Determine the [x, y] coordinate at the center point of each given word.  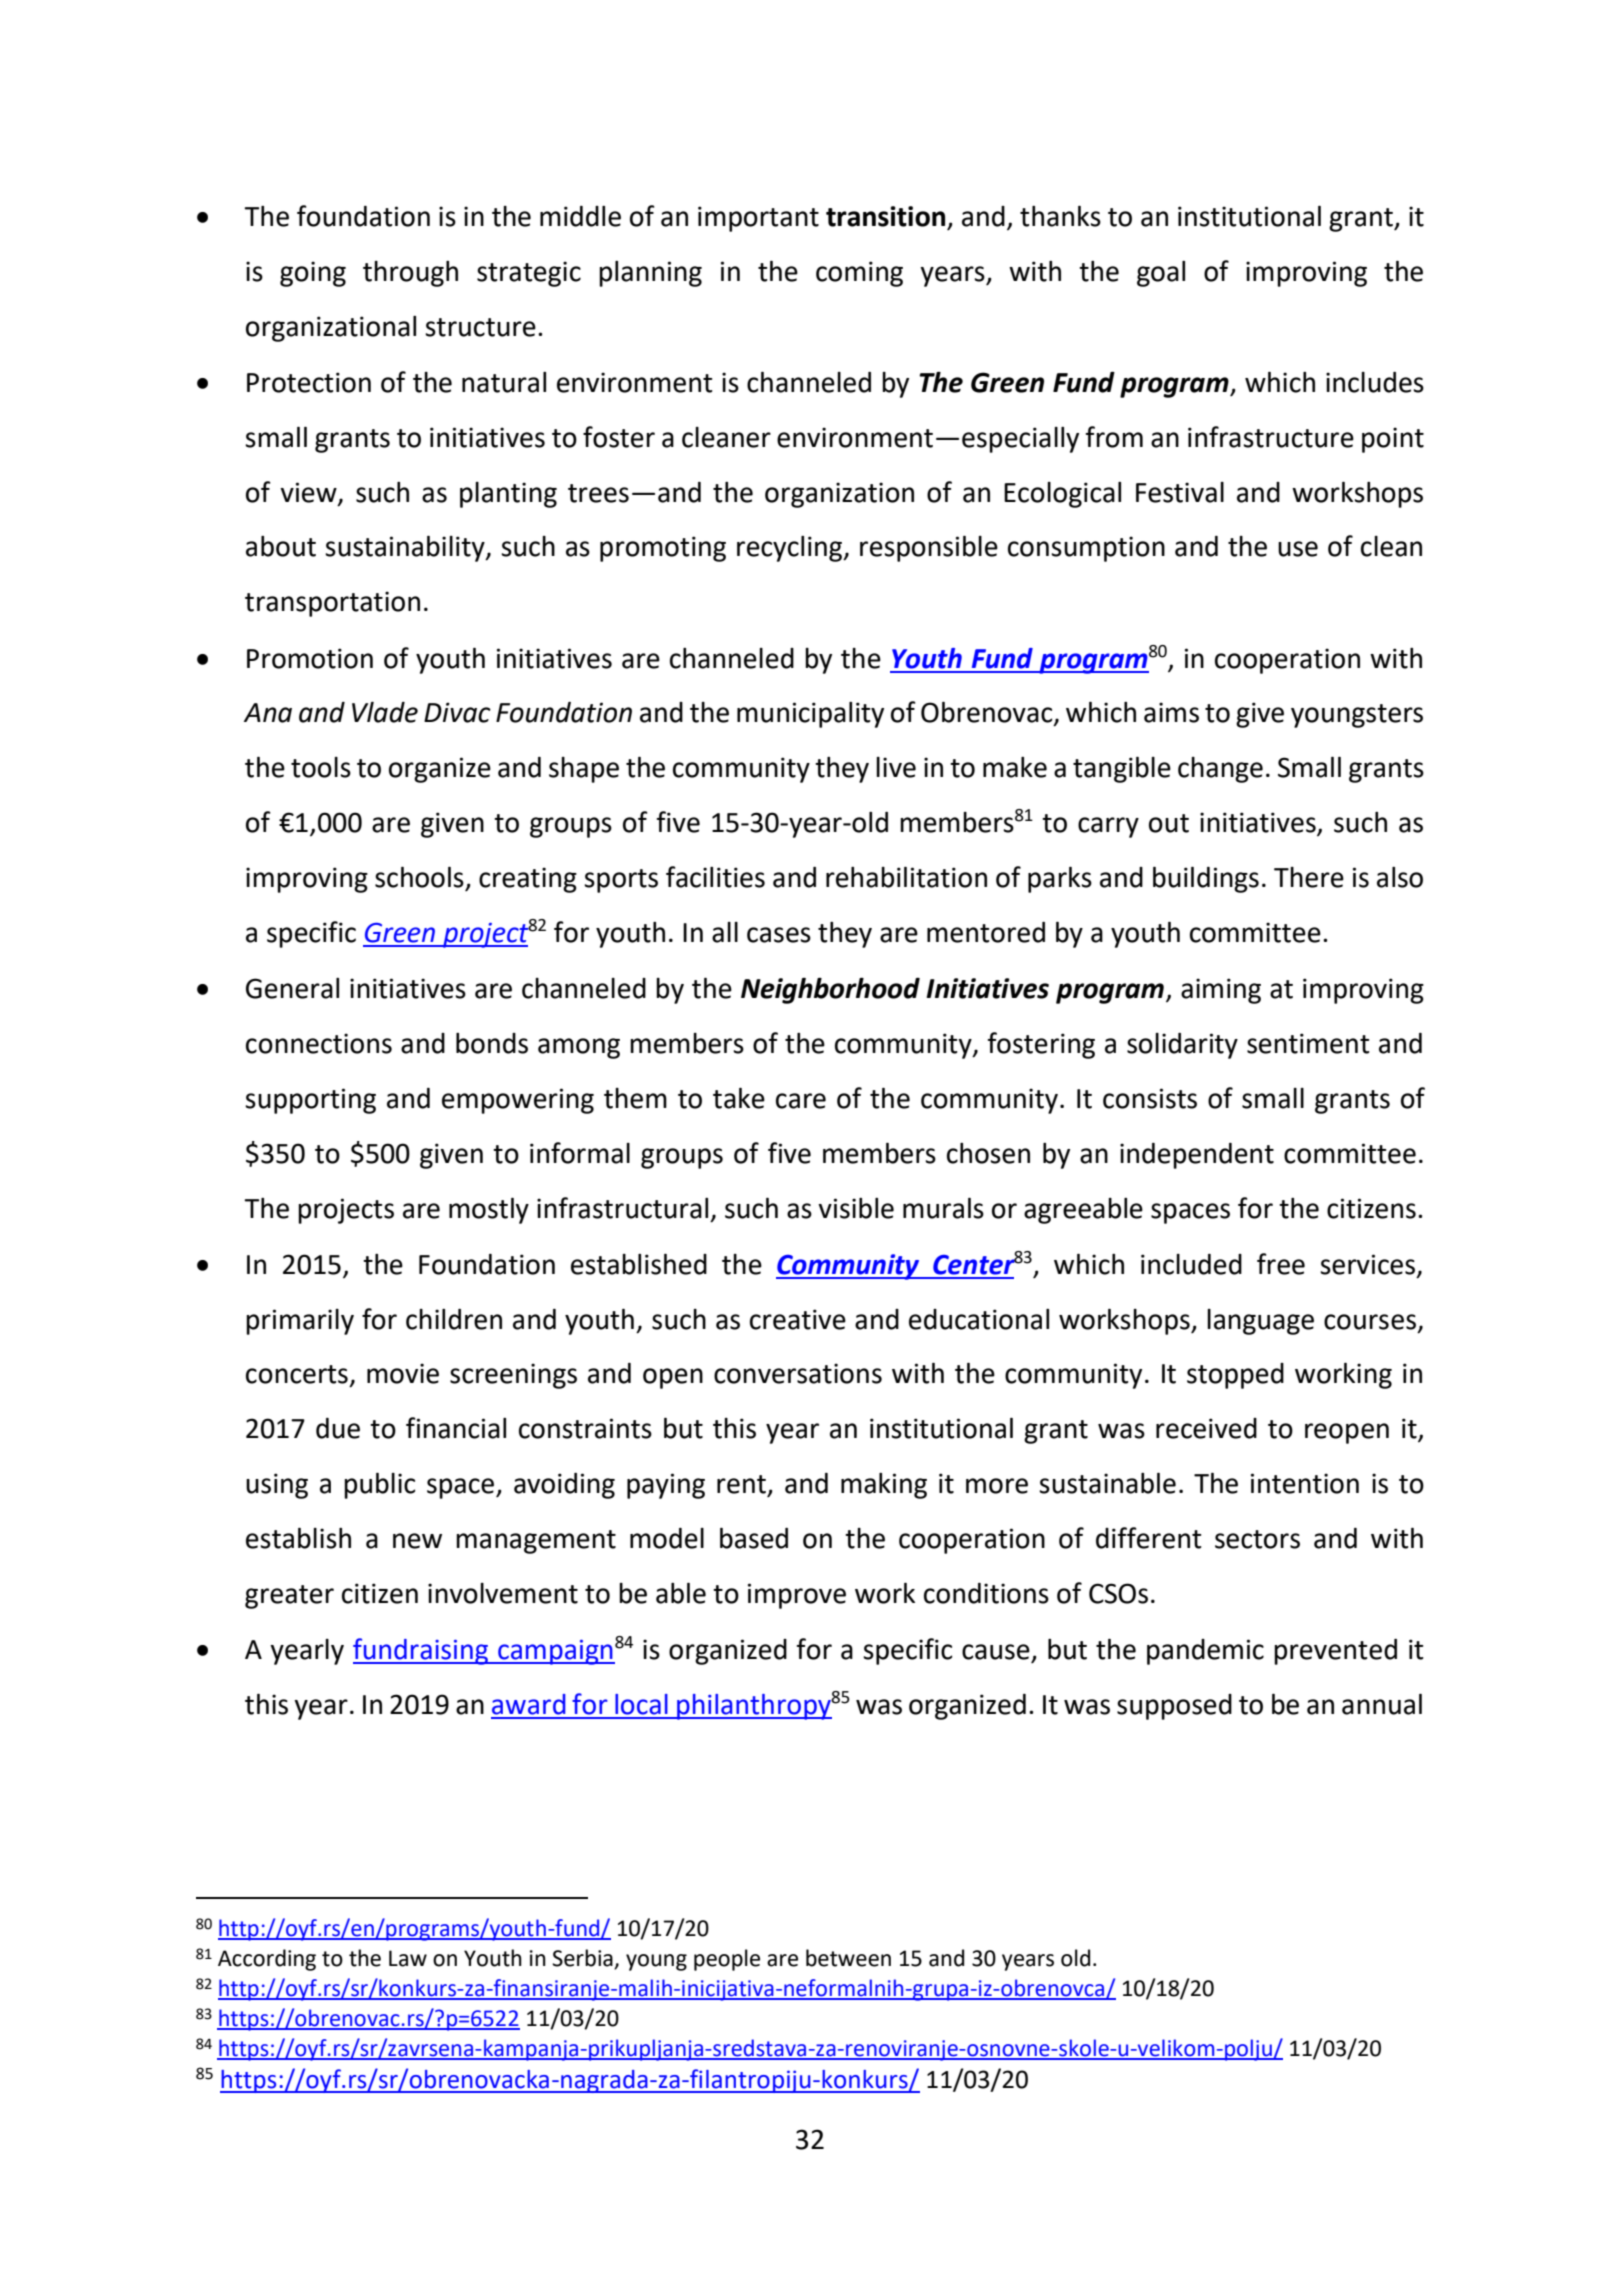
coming [859, 274]
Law [408, 1958]
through [410, 274]
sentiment [1308, 1043]
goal [1161, 274]
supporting [310, 1101]
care [801, 1101]
